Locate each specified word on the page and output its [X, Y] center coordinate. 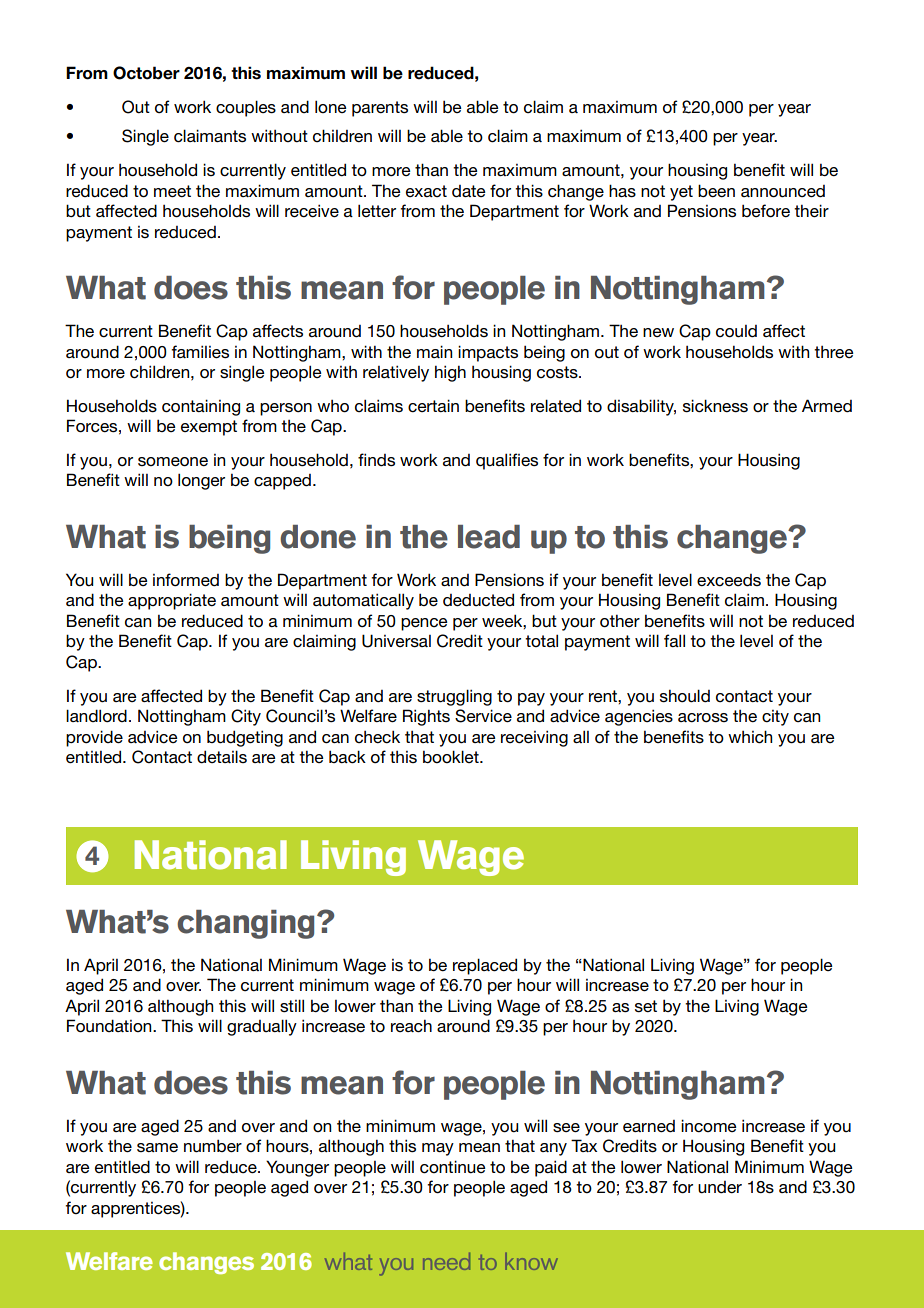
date [469, 191]
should [685, 696]
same [157, 1148]
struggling [454, 697]
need [446, 1261]
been [716, 191]
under [720, 1187]
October [146, 73]
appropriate [172, 601]
